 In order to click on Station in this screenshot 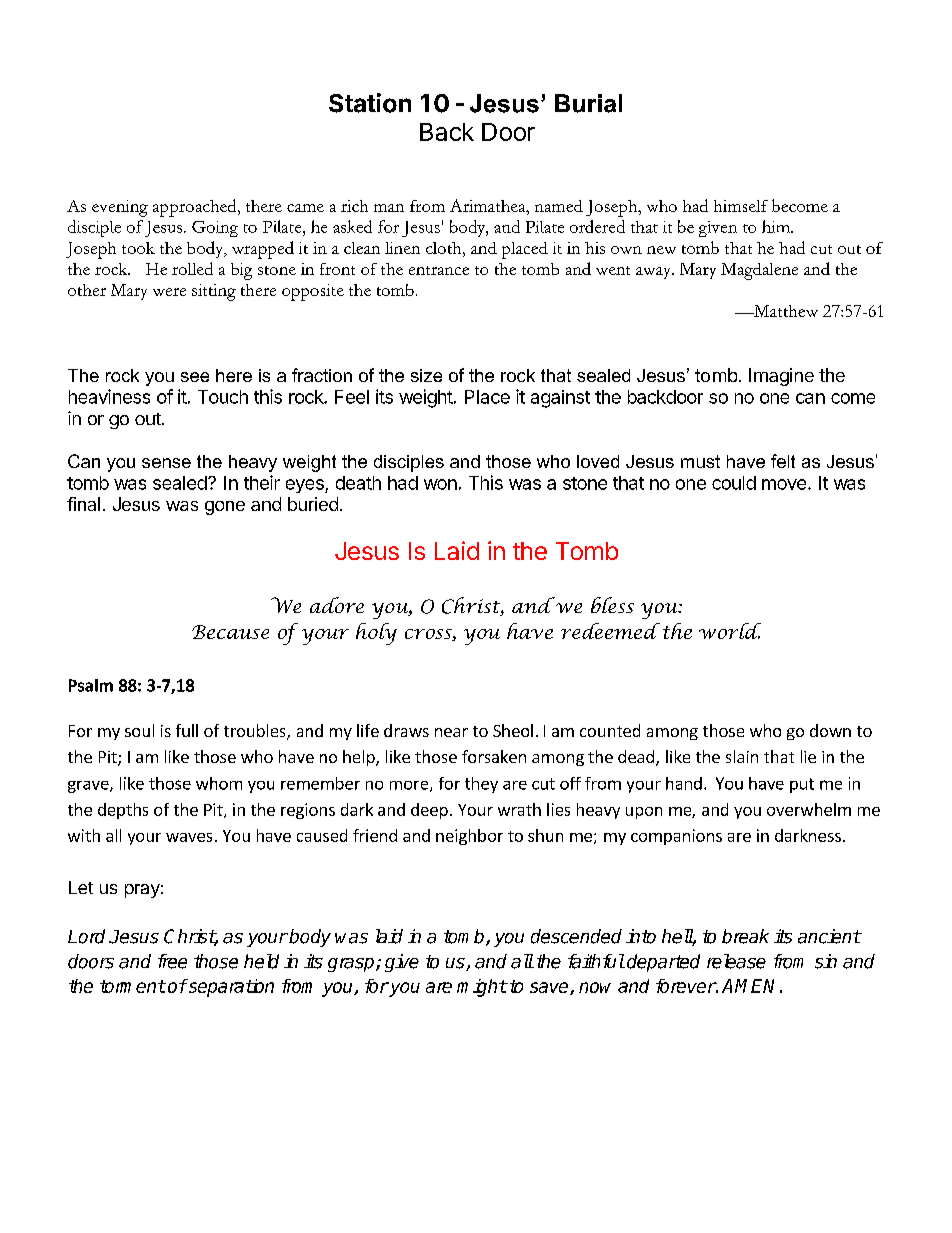, I will do `click(370, 103)`.
